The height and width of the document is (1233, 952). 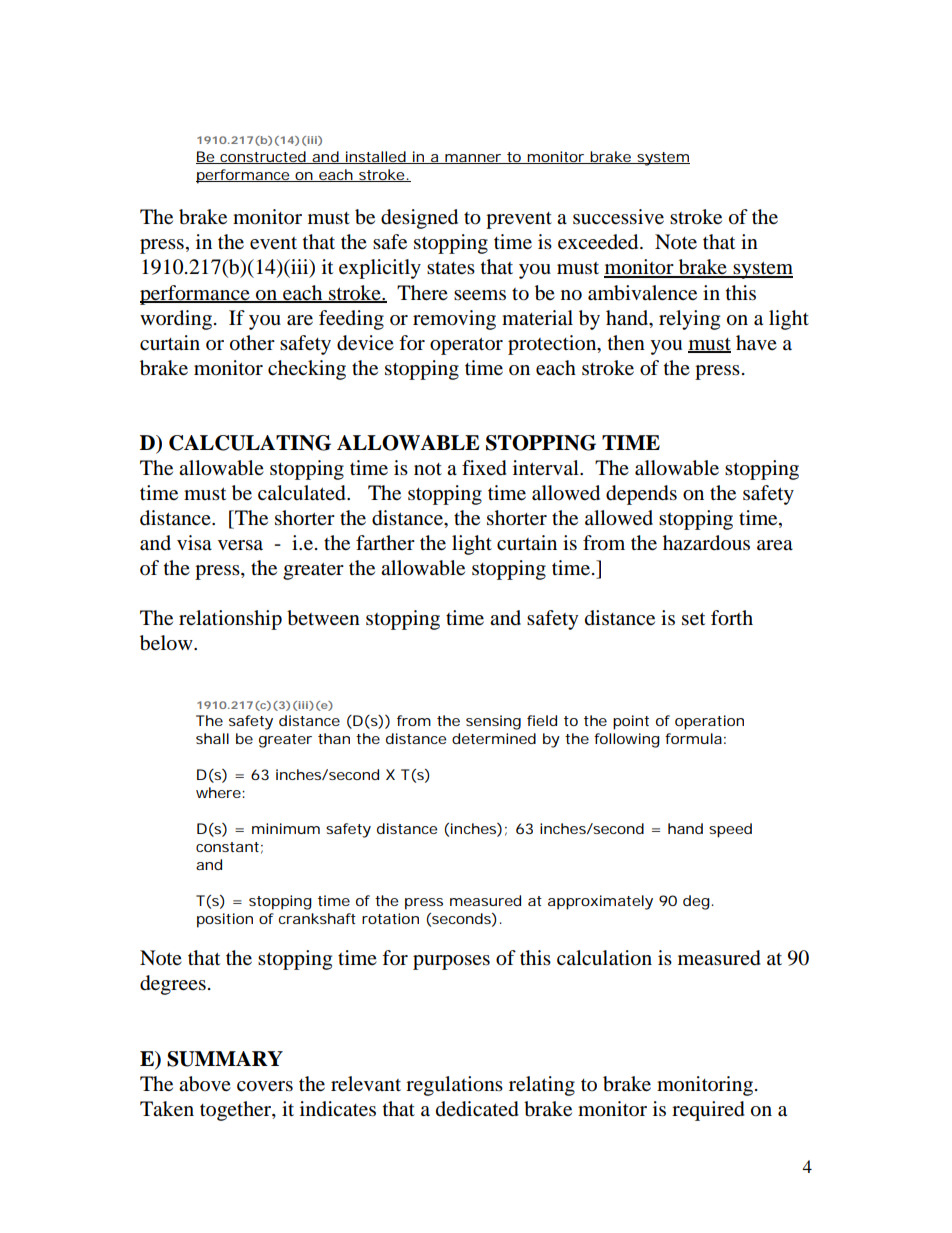 I want to click on shall, so click(x=212, y=738).
